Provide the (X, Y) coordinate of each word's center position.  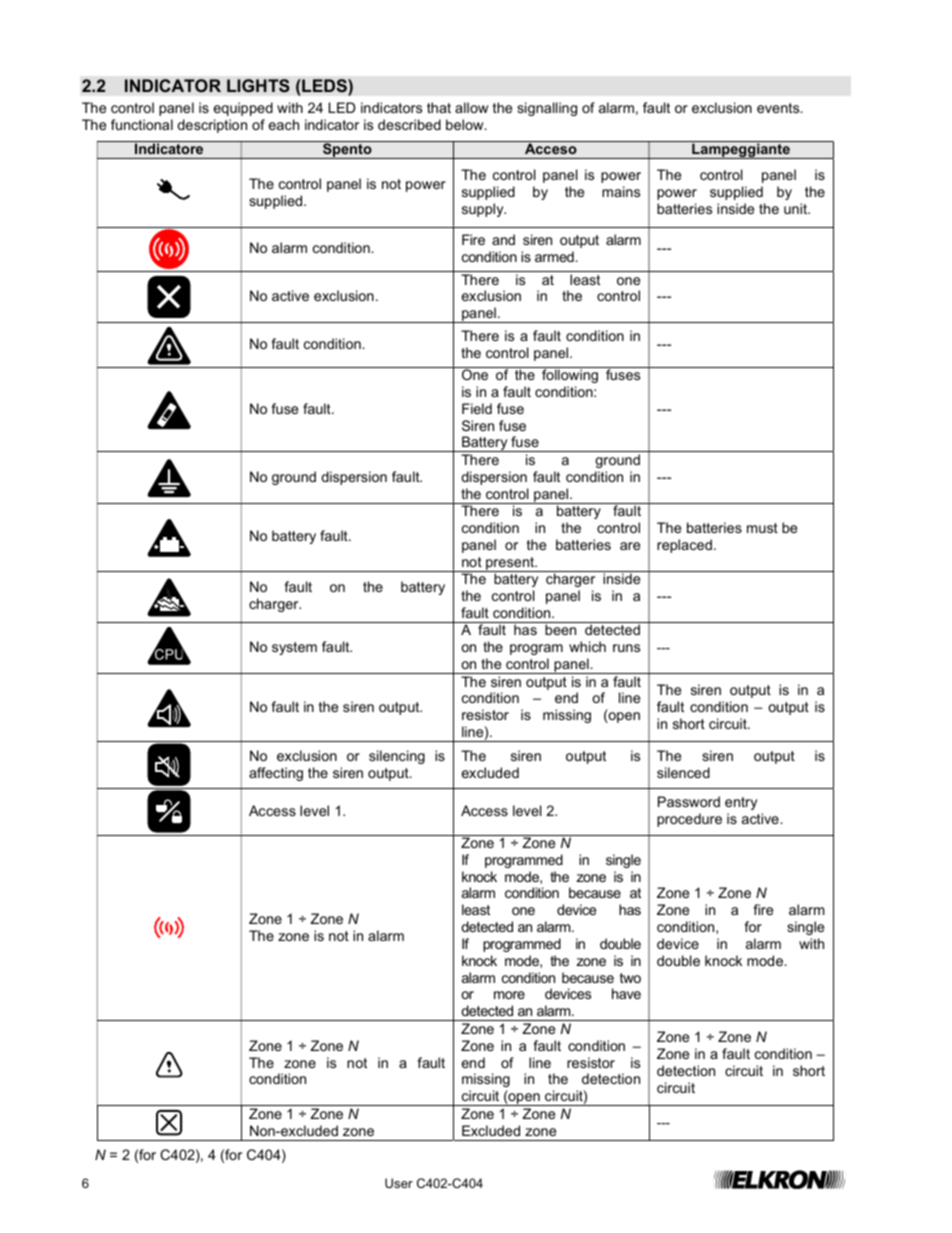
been (560, 629)
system (294, 648)
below (466, 124)
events (779, 108)
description (212, 126)
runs (626, 648)
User (399, 1183)
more (509, 995)
